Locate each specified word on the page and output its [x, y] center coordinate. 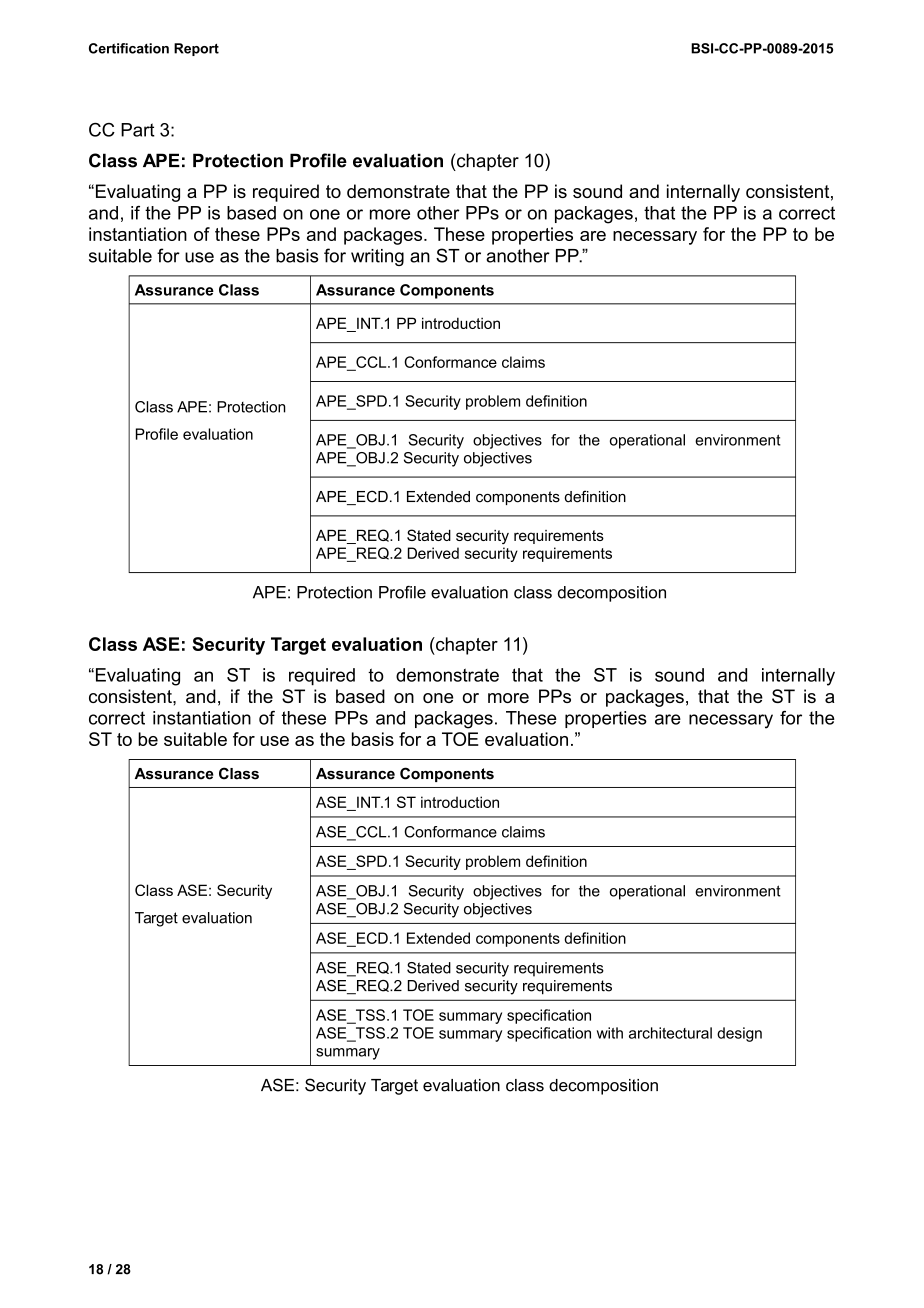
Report [196, 49]
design [739, 1034]
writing [377, 257]
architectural [670, 1033]
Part [138, 130]
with [610, 1033]
